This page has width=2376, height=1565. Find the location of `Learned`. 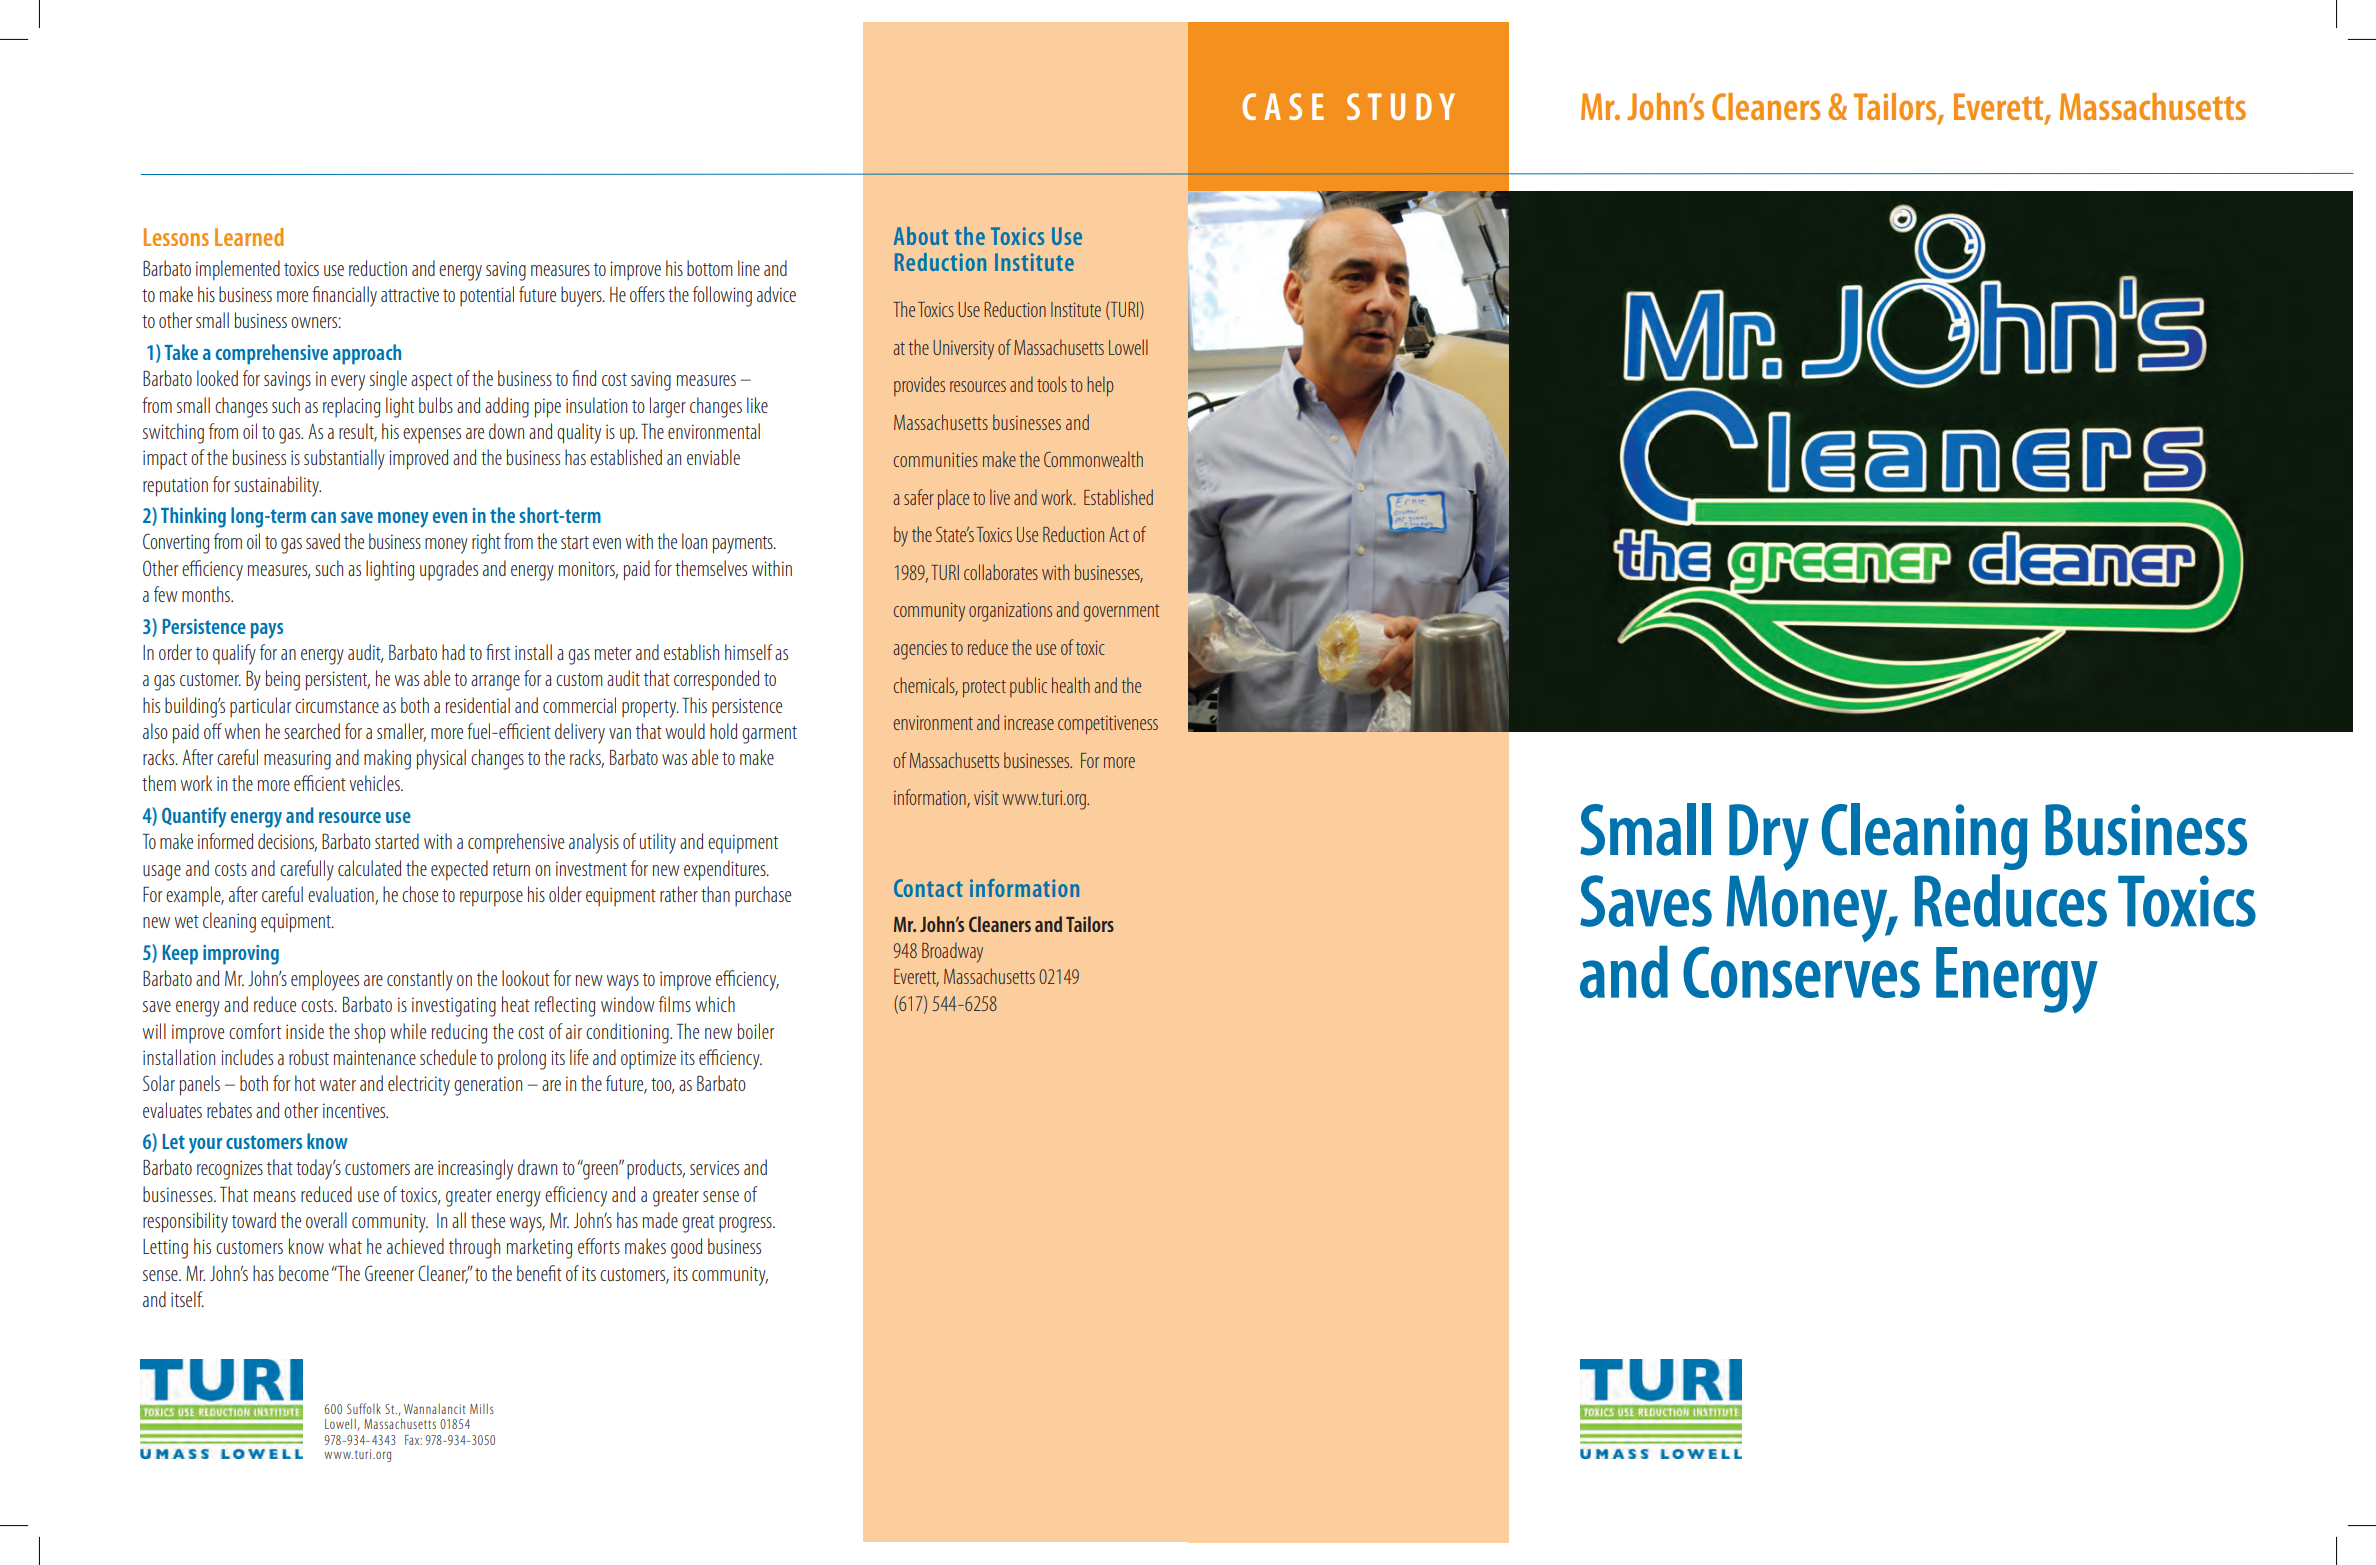

Learned is located at coordinates (249, 237).
